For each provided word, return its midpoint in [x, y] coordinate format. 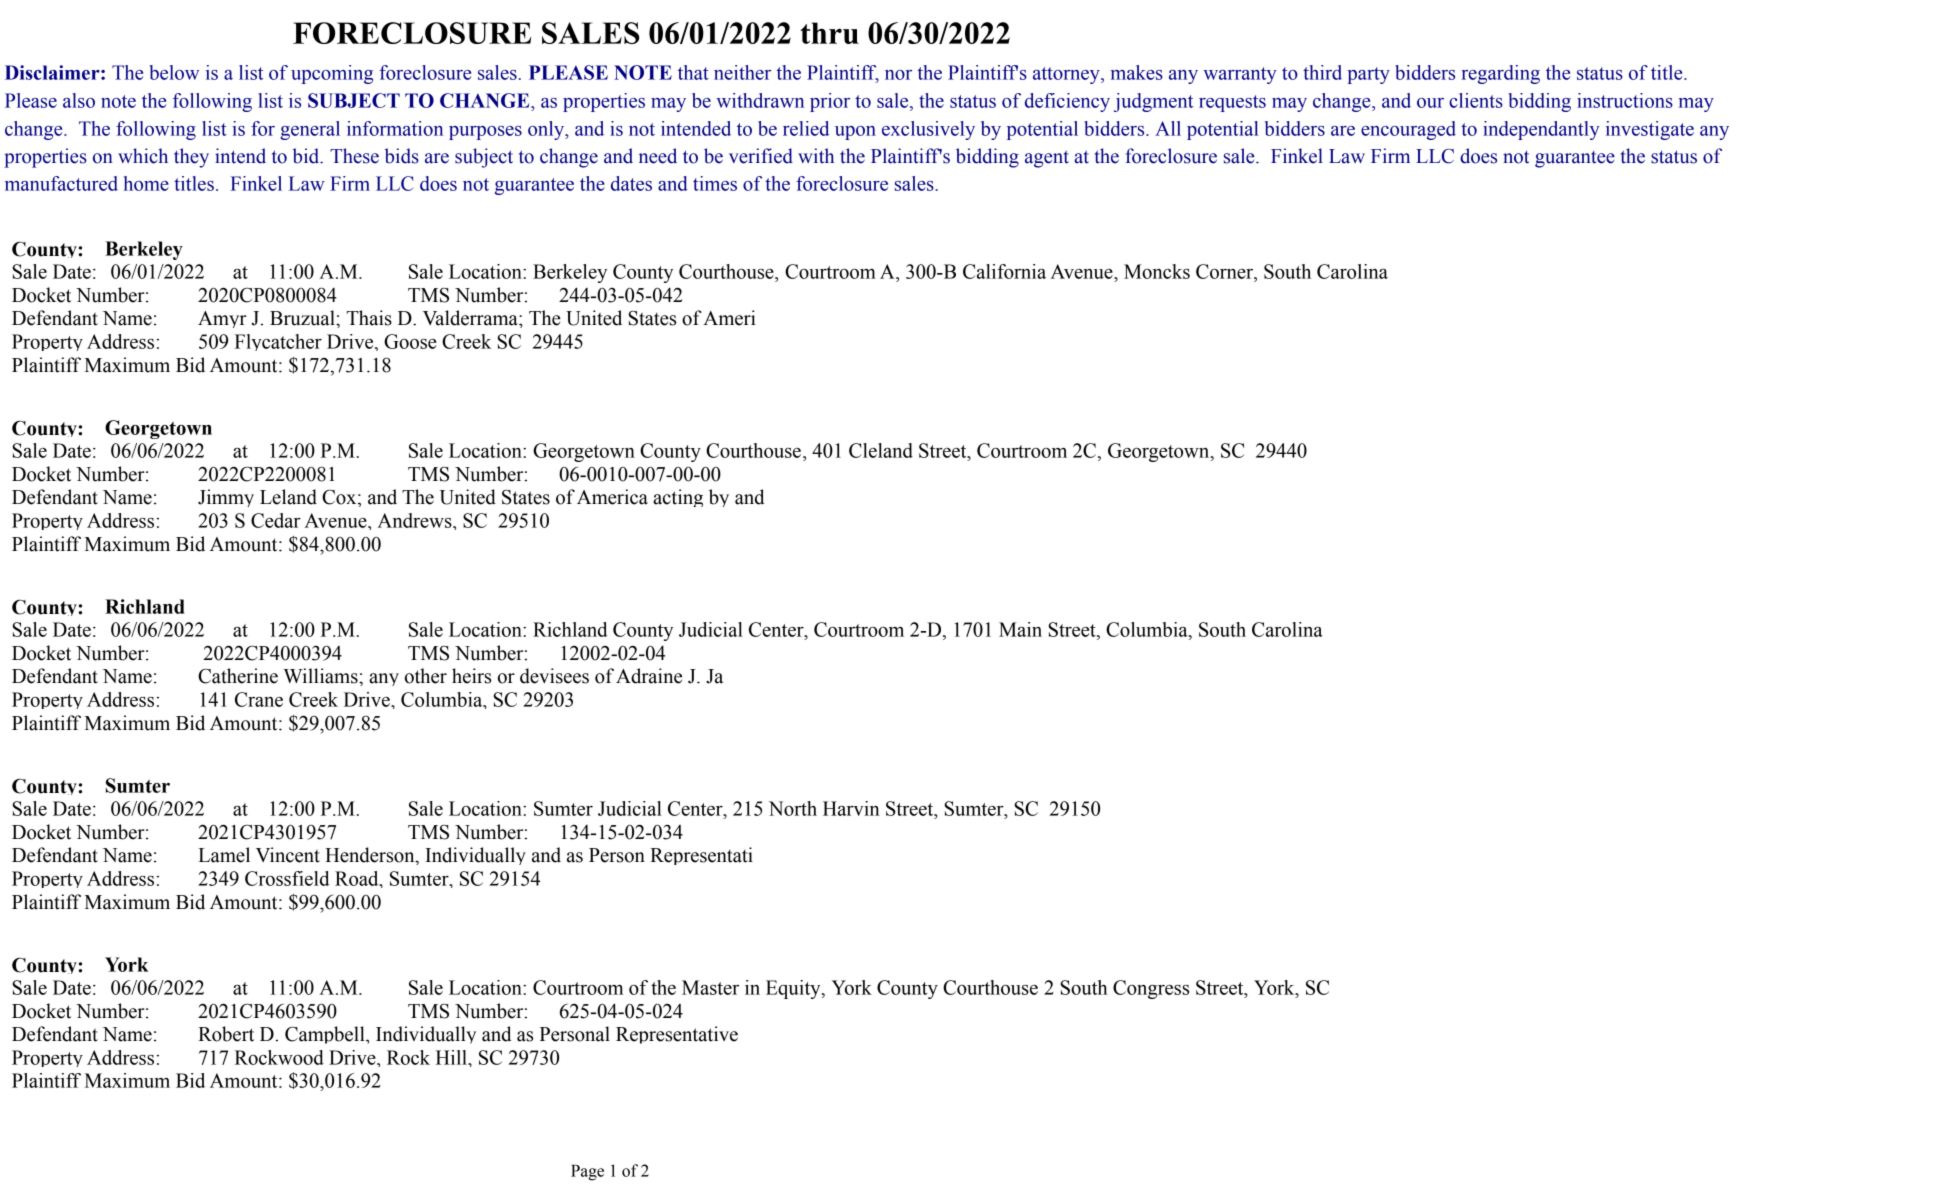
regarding [1500, 74]
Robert [226, 1034]
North [793, 808]
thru [829, 33]
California [1004, 271]
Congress [1151, 989]
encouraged [1408, 130]
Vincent [288, 855]
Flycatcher [278, 342]
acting [678, 498]
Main [1020, 629]
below [174, 72]
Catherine [238, 676]
